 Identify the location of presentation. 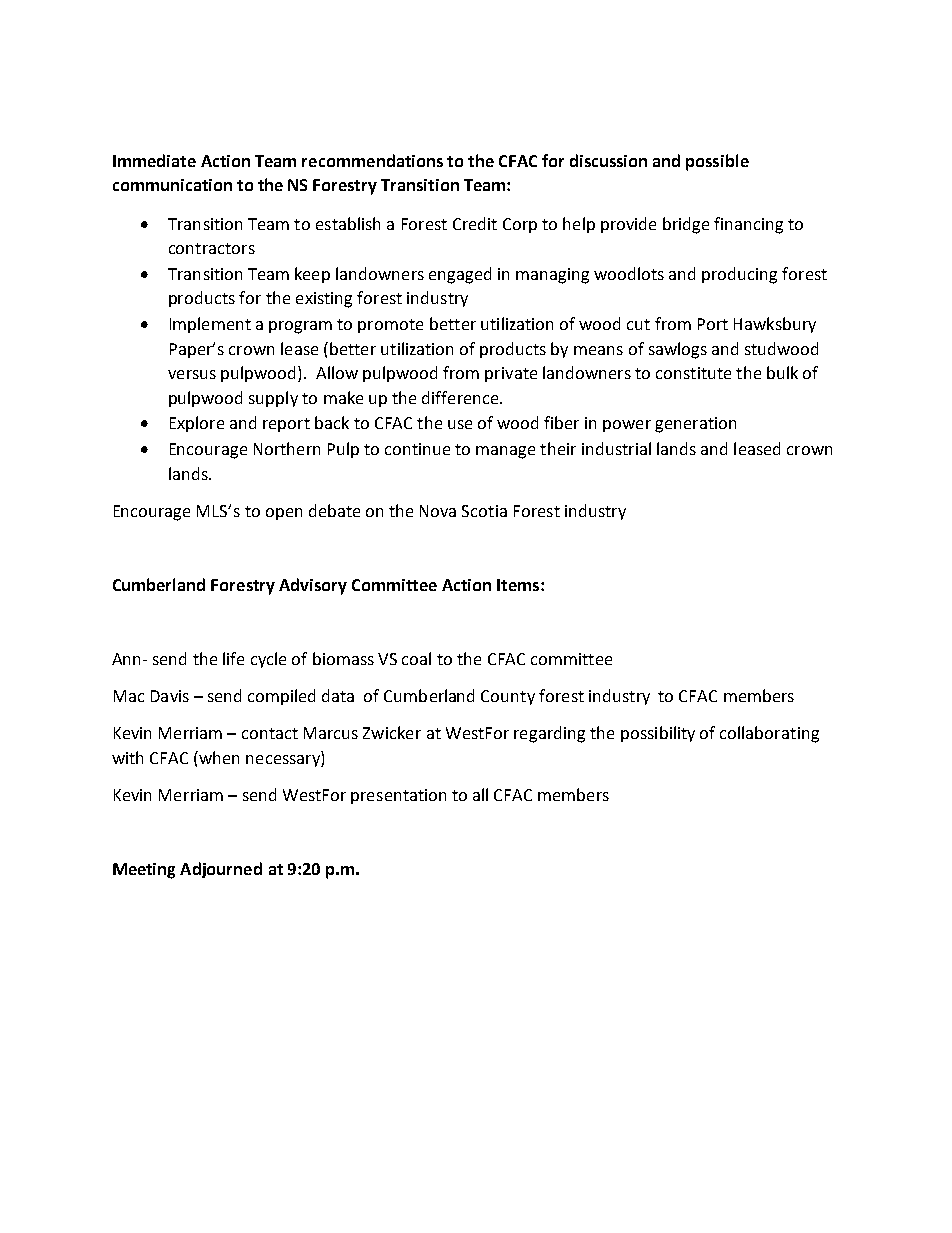
(398, 796).
